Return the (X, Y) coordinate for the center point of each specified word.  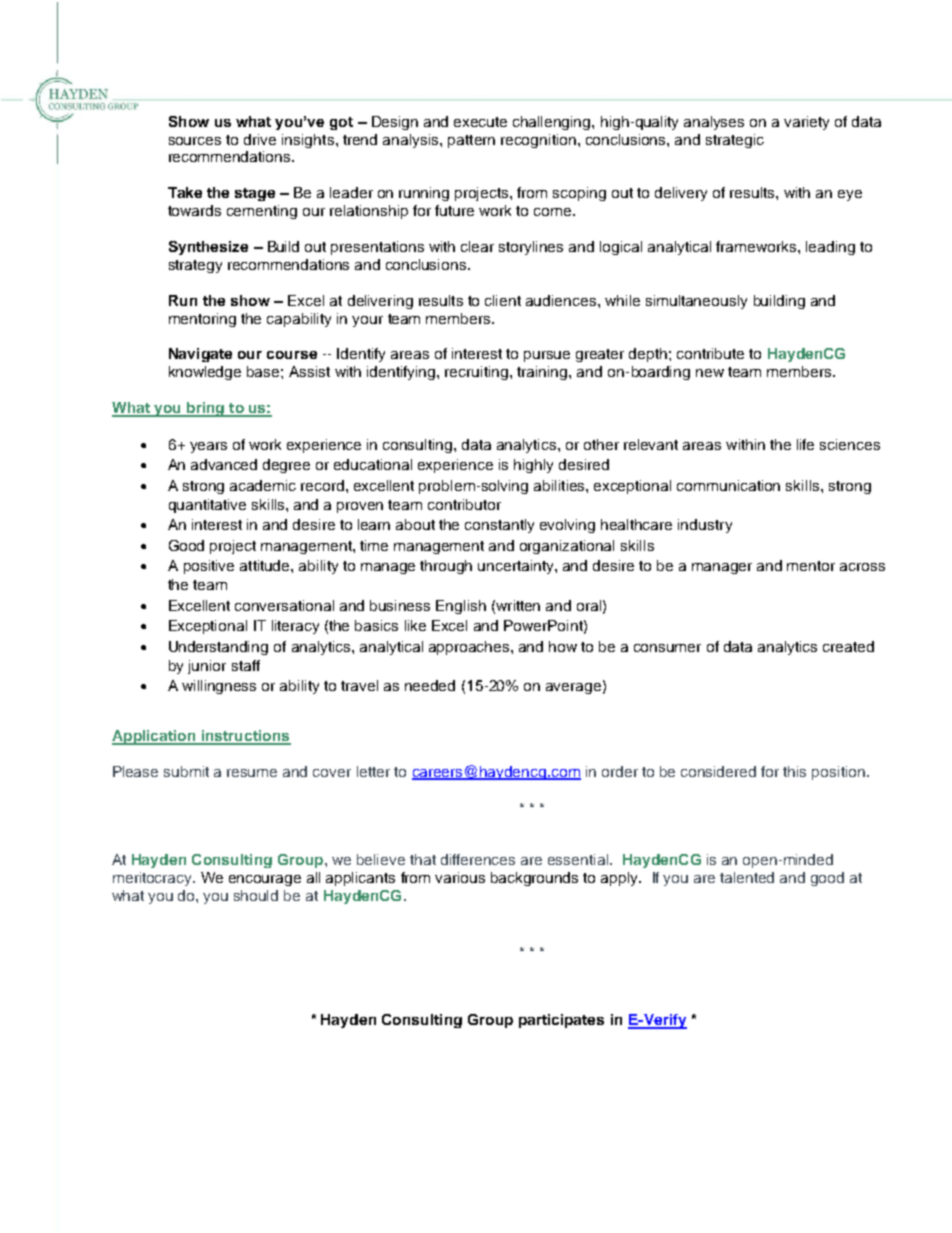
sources (195, 141)
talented (747, 877)
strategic (735, 141)
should (256, 895)
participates (561, 1021)
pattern (471, 141)
